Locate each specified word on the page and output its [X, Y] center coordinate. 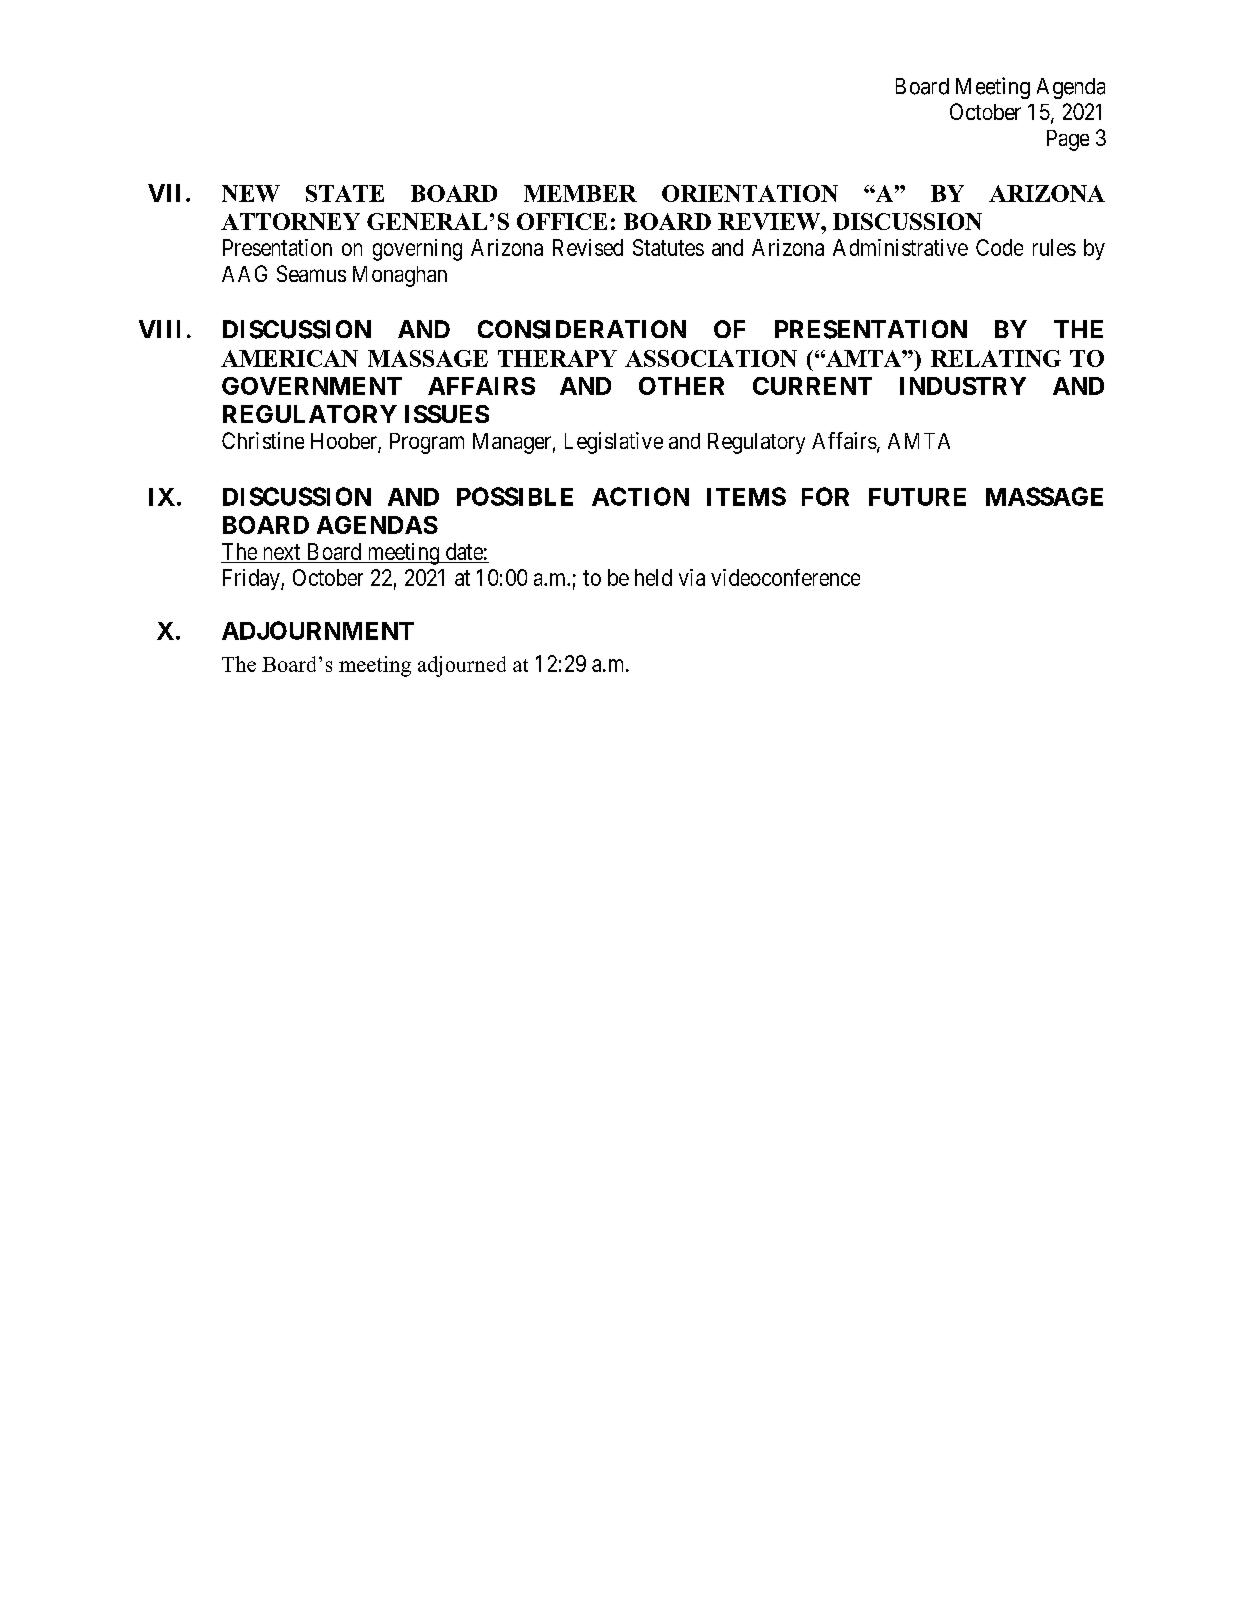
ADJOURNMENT [318, 630]
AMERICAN [289, 358]
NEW [251, 193]
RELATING [996, 358]
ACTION [640, 496]
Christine [263, 440]
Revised [588, 247]
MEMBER [580, 193]
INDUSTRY [963, 386]
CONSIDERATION [582, 329]
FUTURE [917, 497]
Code [999, 247]
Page [1068, 140]
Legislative [614, 443]
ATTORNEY [290, 221]
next [282, 552]
